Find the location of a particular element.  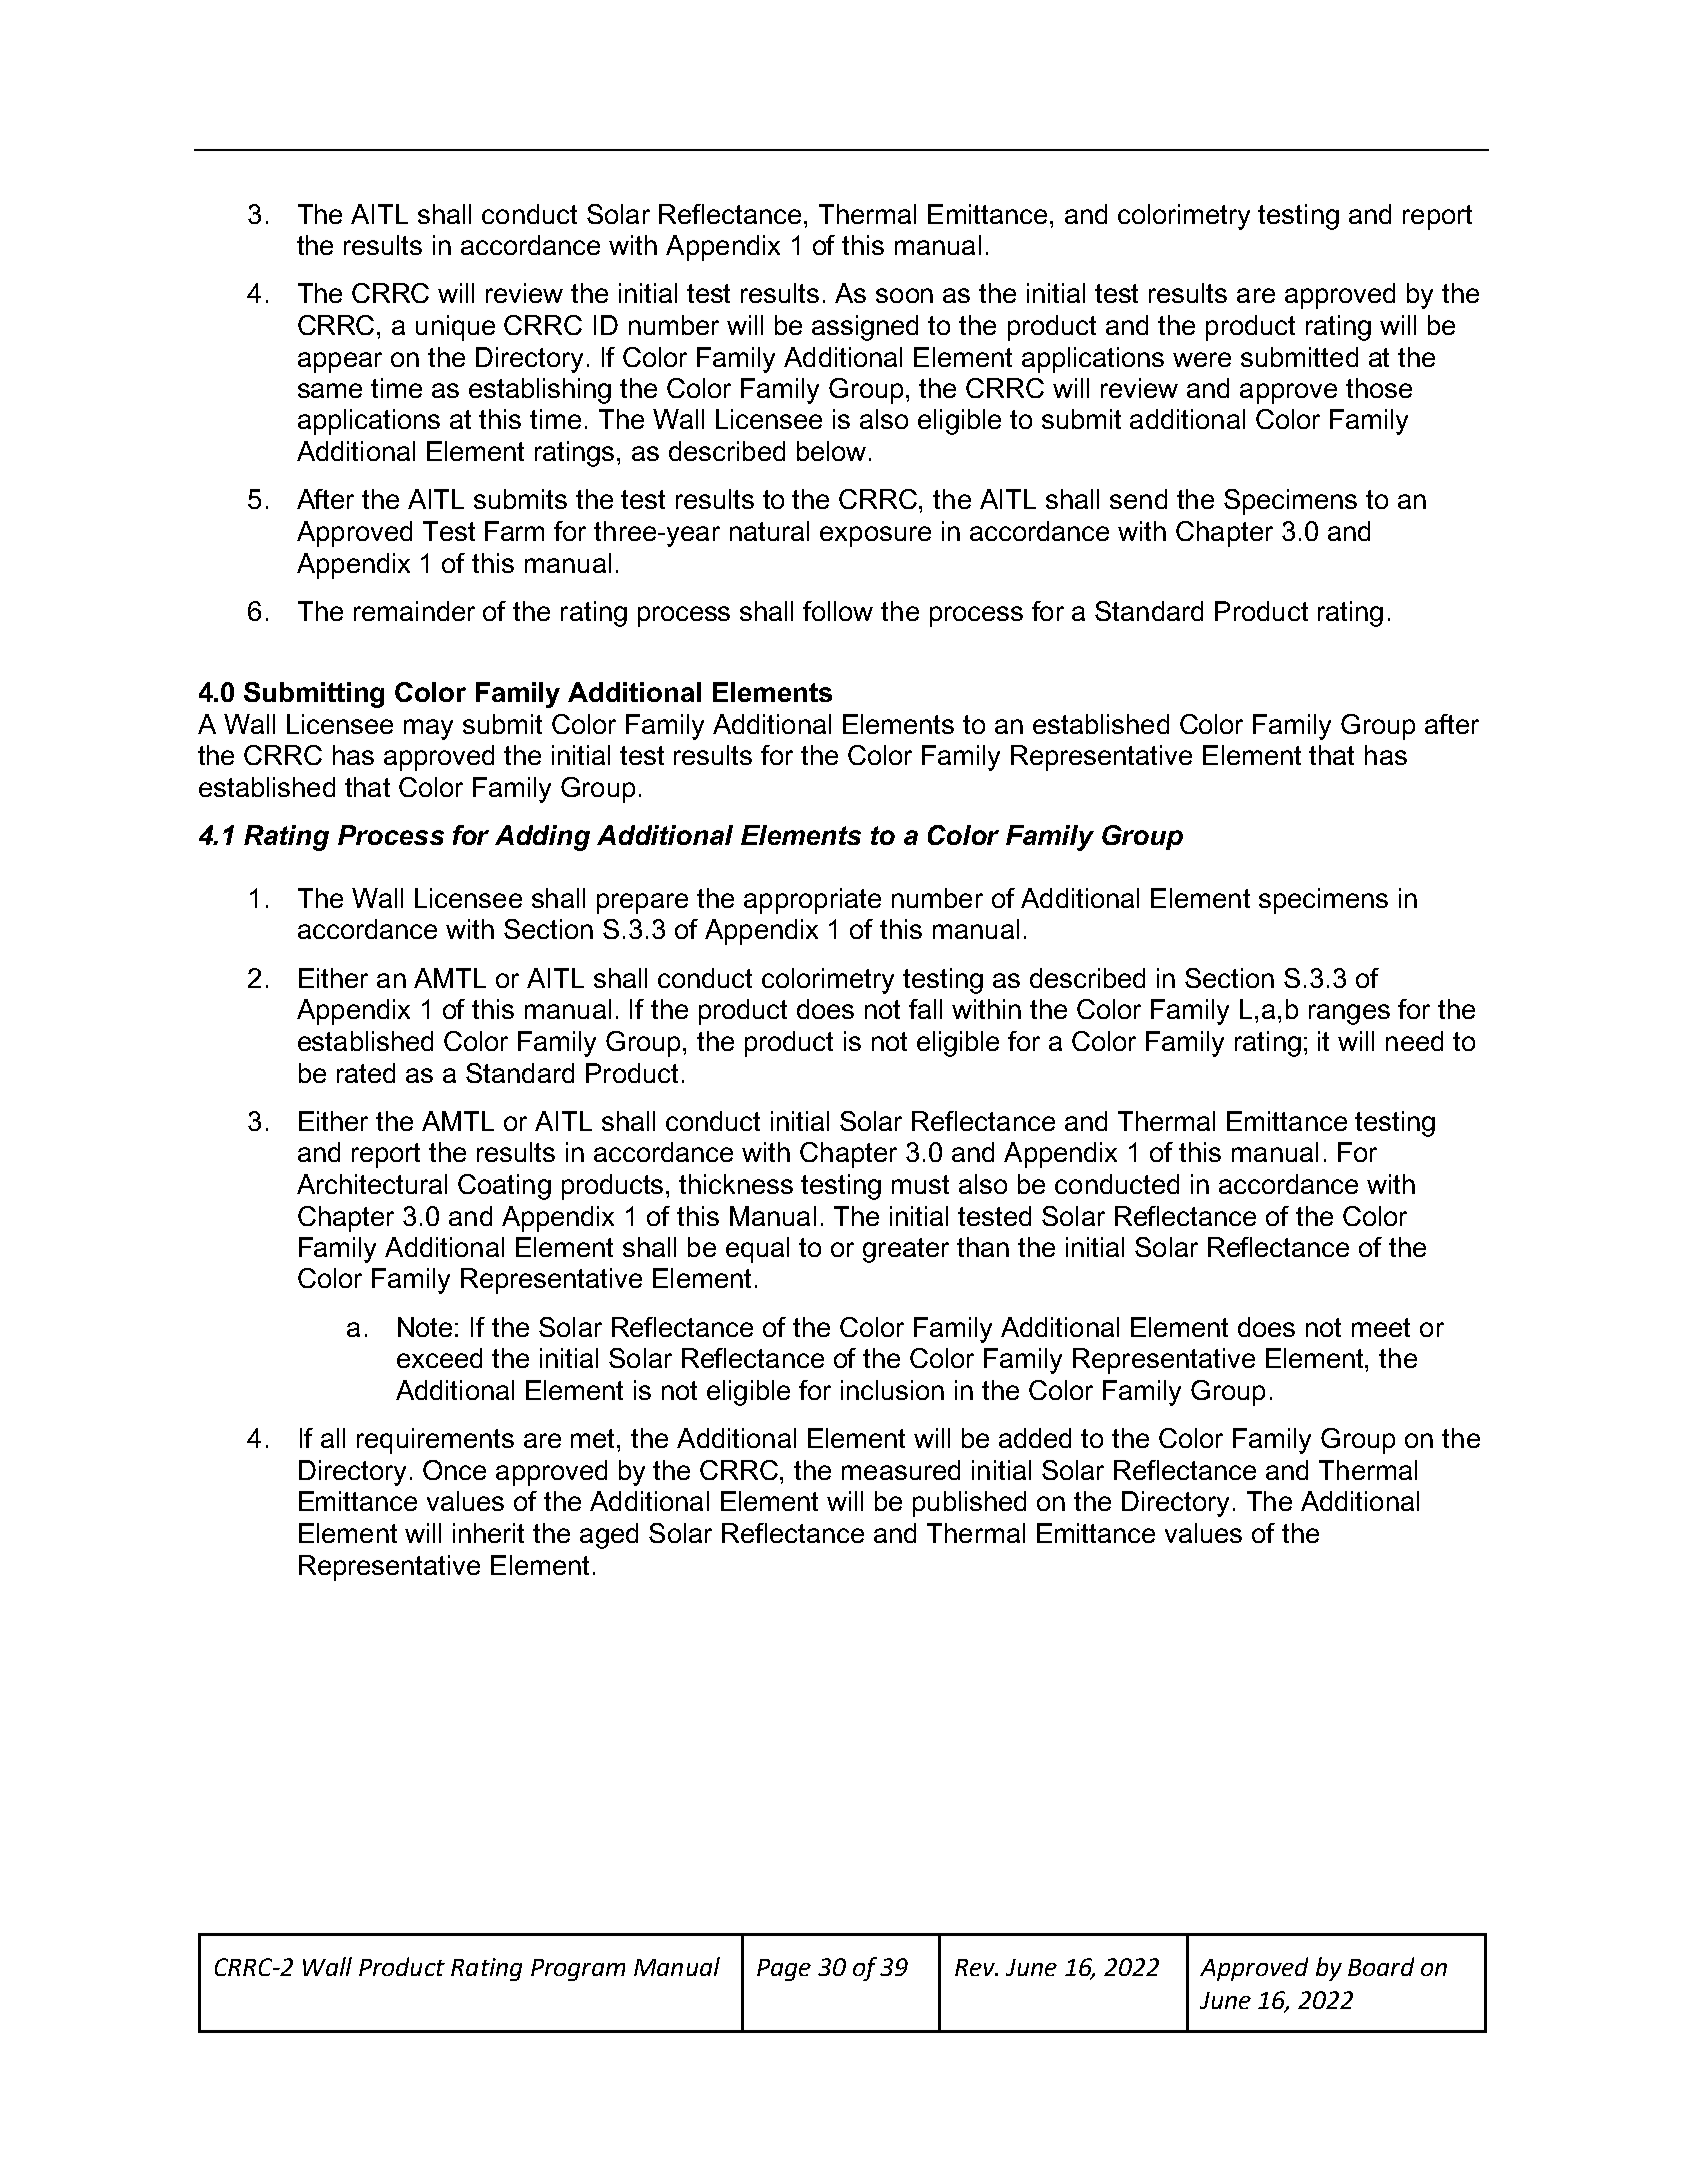

Coating is located at coordinates (504, 1187).
